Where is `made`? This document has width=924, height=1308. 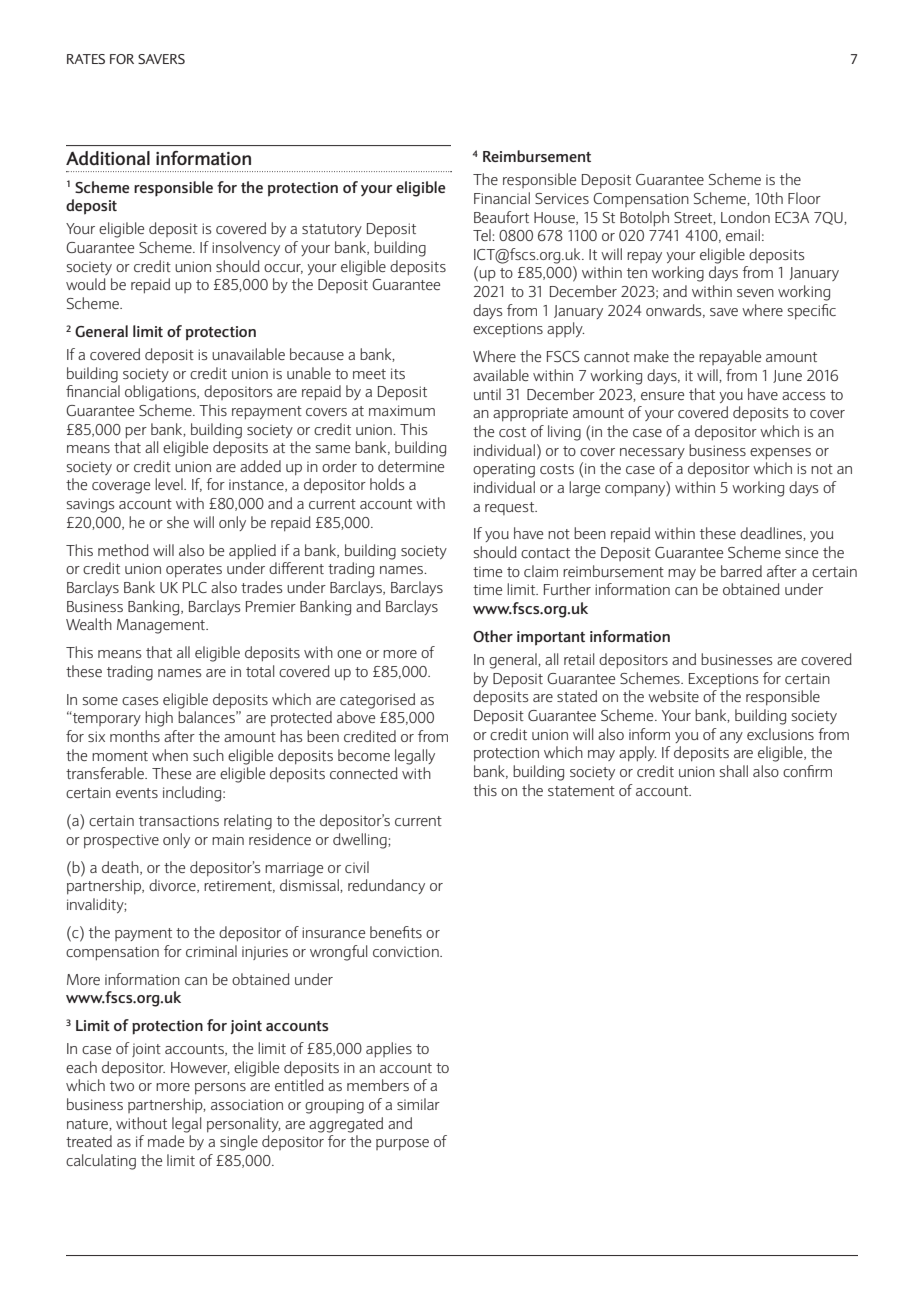 made is located at coordinates (166, 1141).
